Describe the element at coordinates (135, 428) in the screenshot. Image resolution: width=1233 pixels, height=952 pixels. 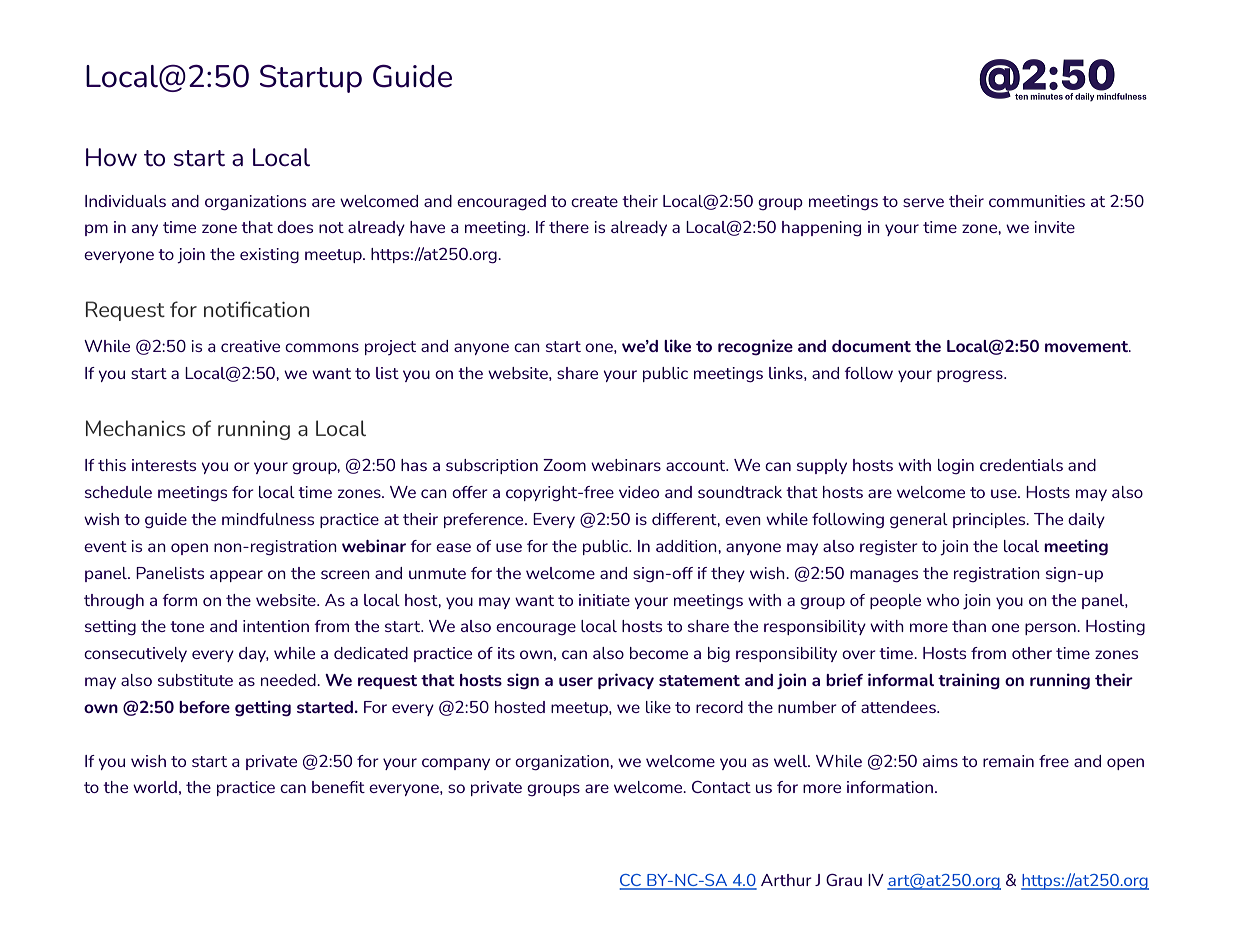
I see `Mechanics` at that location.
